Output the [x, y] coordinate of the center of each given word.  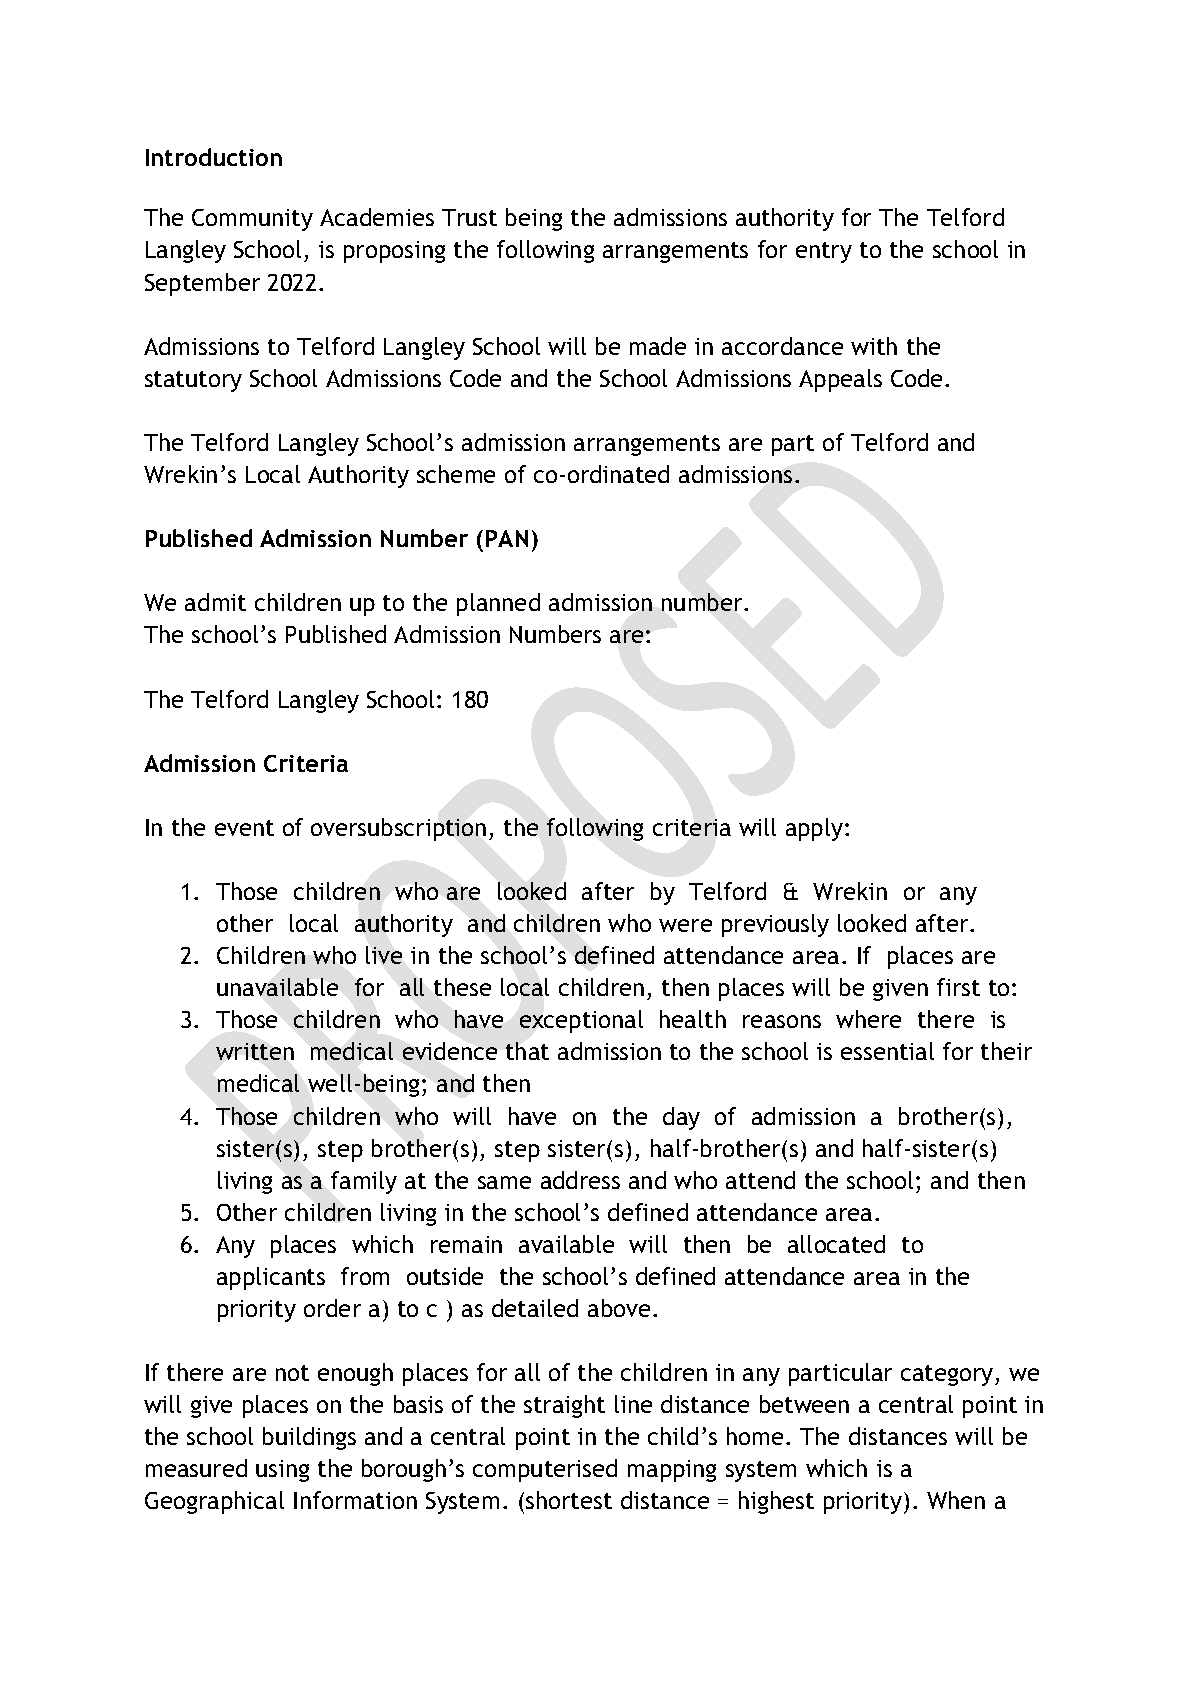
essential [887, 1051]
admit [215, 602]
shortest [569, 1500]
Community [252, 220]
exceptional [581, 1021]
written [255, 1051]
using [282, 1471]
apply [816, 829]
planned [498, 604]
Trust [469, 217]
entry [824, 252]
